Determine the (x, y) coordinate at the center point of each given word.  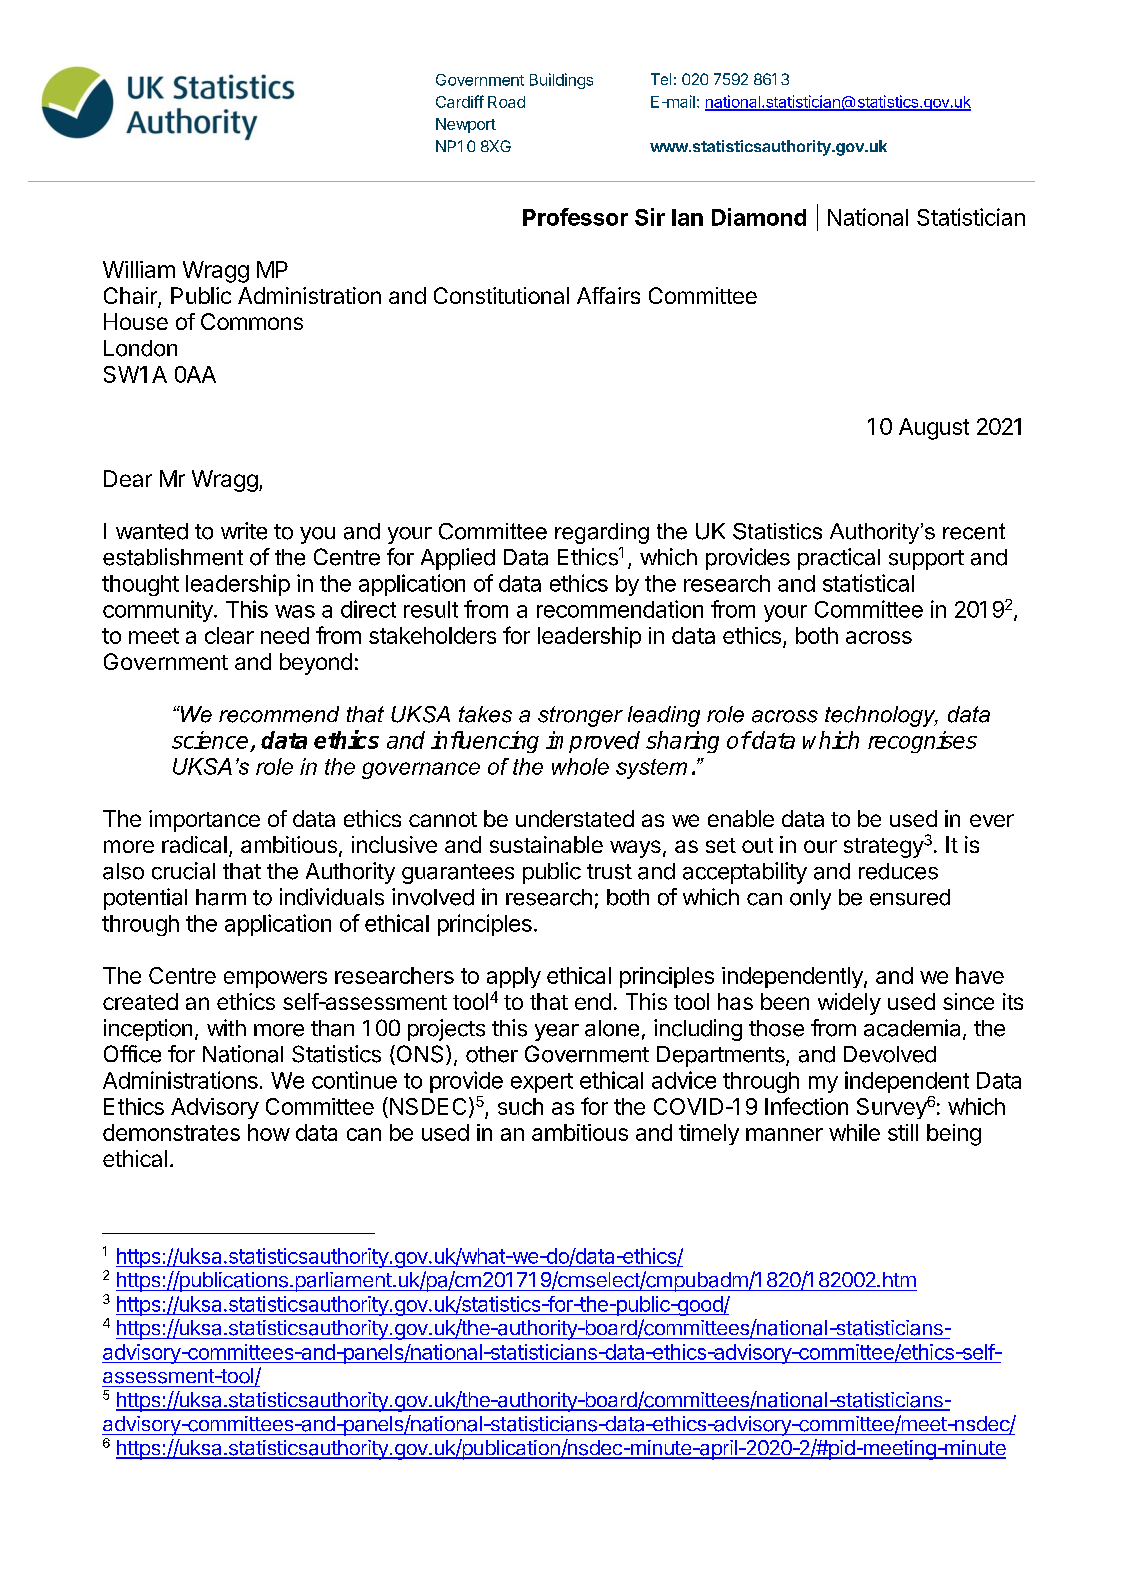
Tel (661, 79)
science (210, 740)
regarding (602, 533)
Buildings (561, 81)
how (269, 1132)
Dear (128, 478)
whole (580, 766)
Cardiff (460, 101)
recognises (922, 742)
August (934, 429)
